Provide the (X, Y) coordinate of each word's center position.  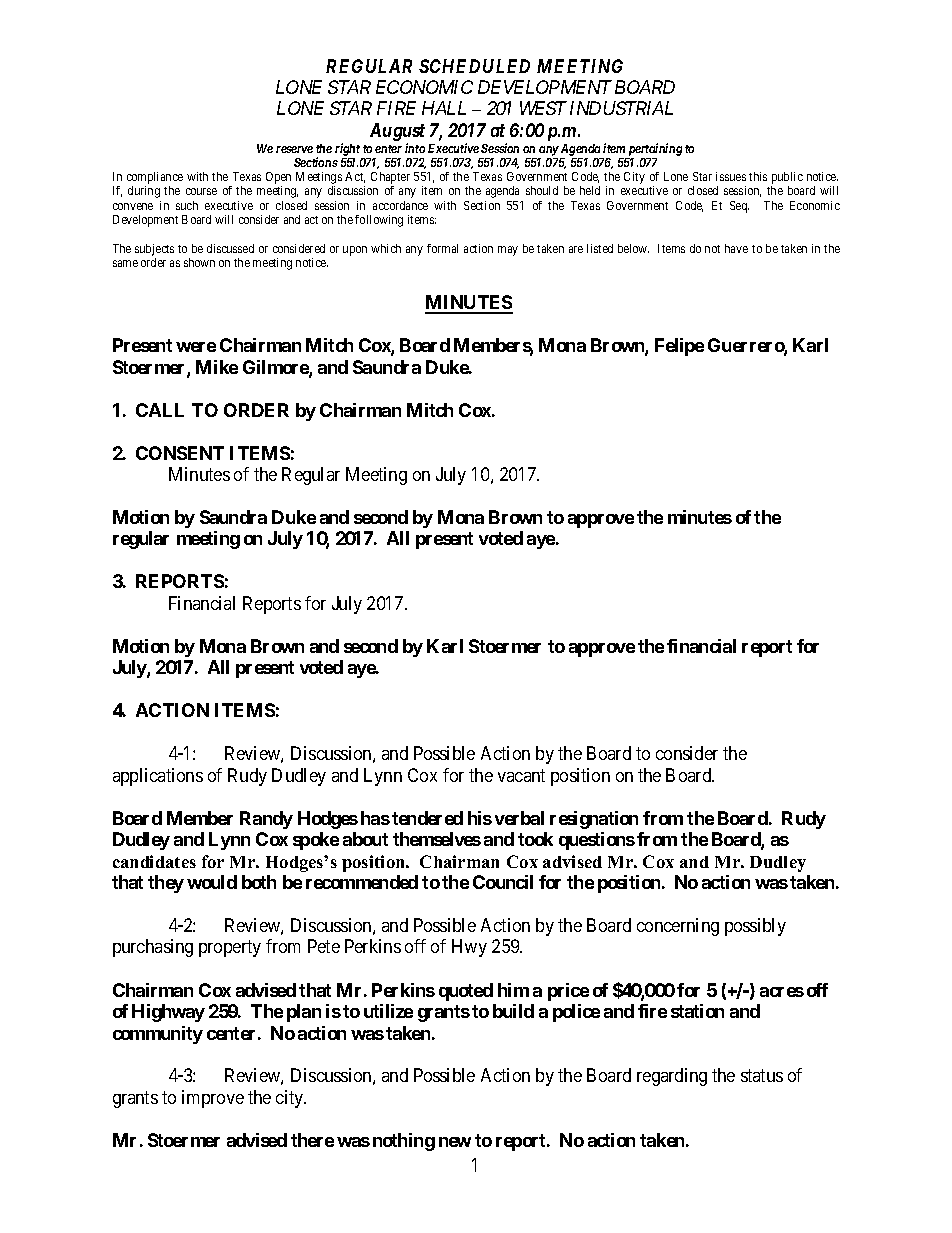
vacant (521, 775)
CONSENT (180, 453)
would (212, 882)
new (455, 1142)
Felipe (679, 347)
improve (213, 1099)
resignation (594, 820)
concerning (678, 927)
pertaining (655, 149)
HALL (444, 108)
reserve (294, 149)
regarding (672, 1077)
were (196, 347)
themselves (437, 839)
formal (442, 248)
